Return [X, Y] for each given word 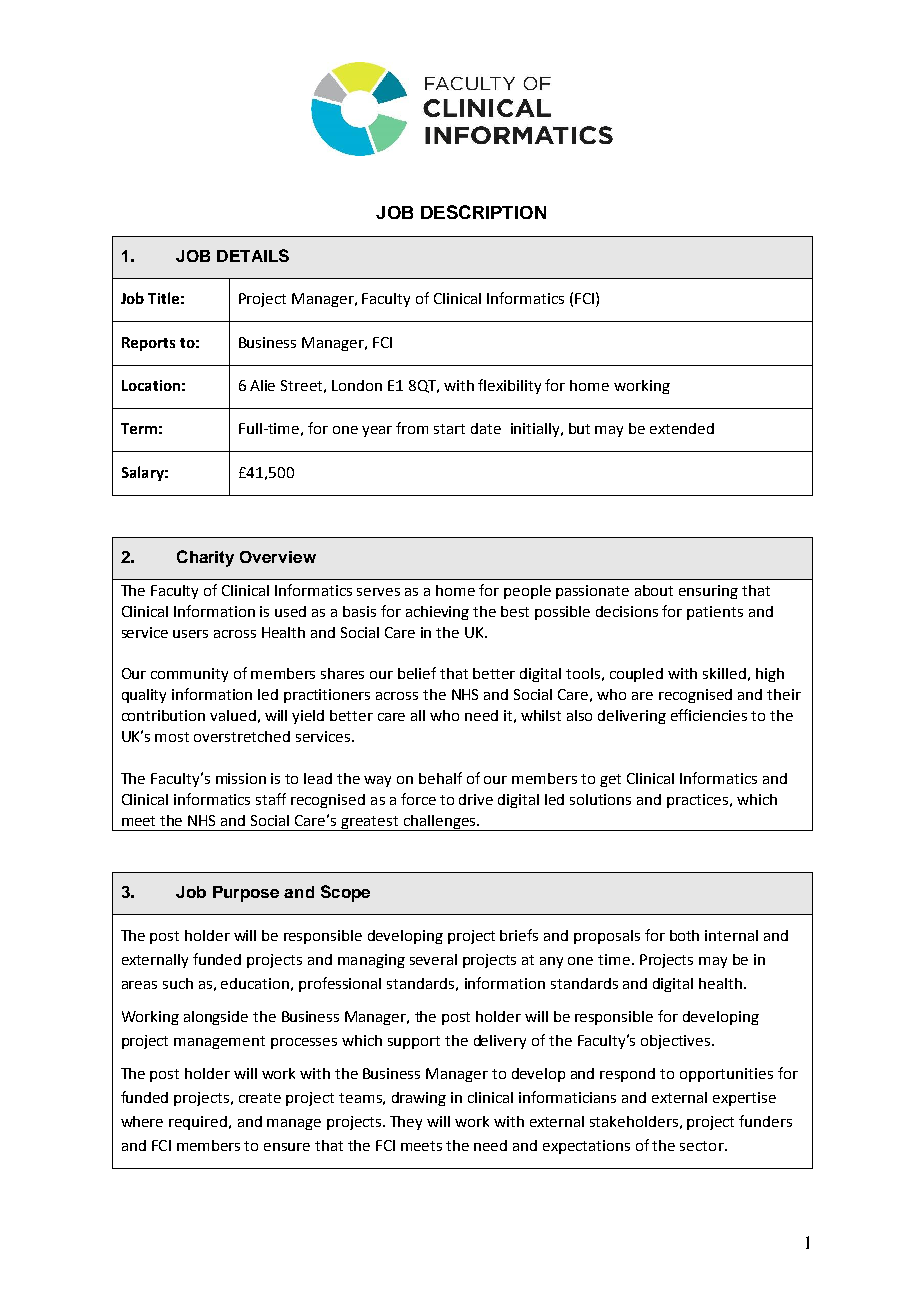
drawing [419, 1099]
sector [703, 1146]
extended [682, 428]
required [199, 1123]
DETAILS [253, 255]
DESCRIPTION [483, 212]
